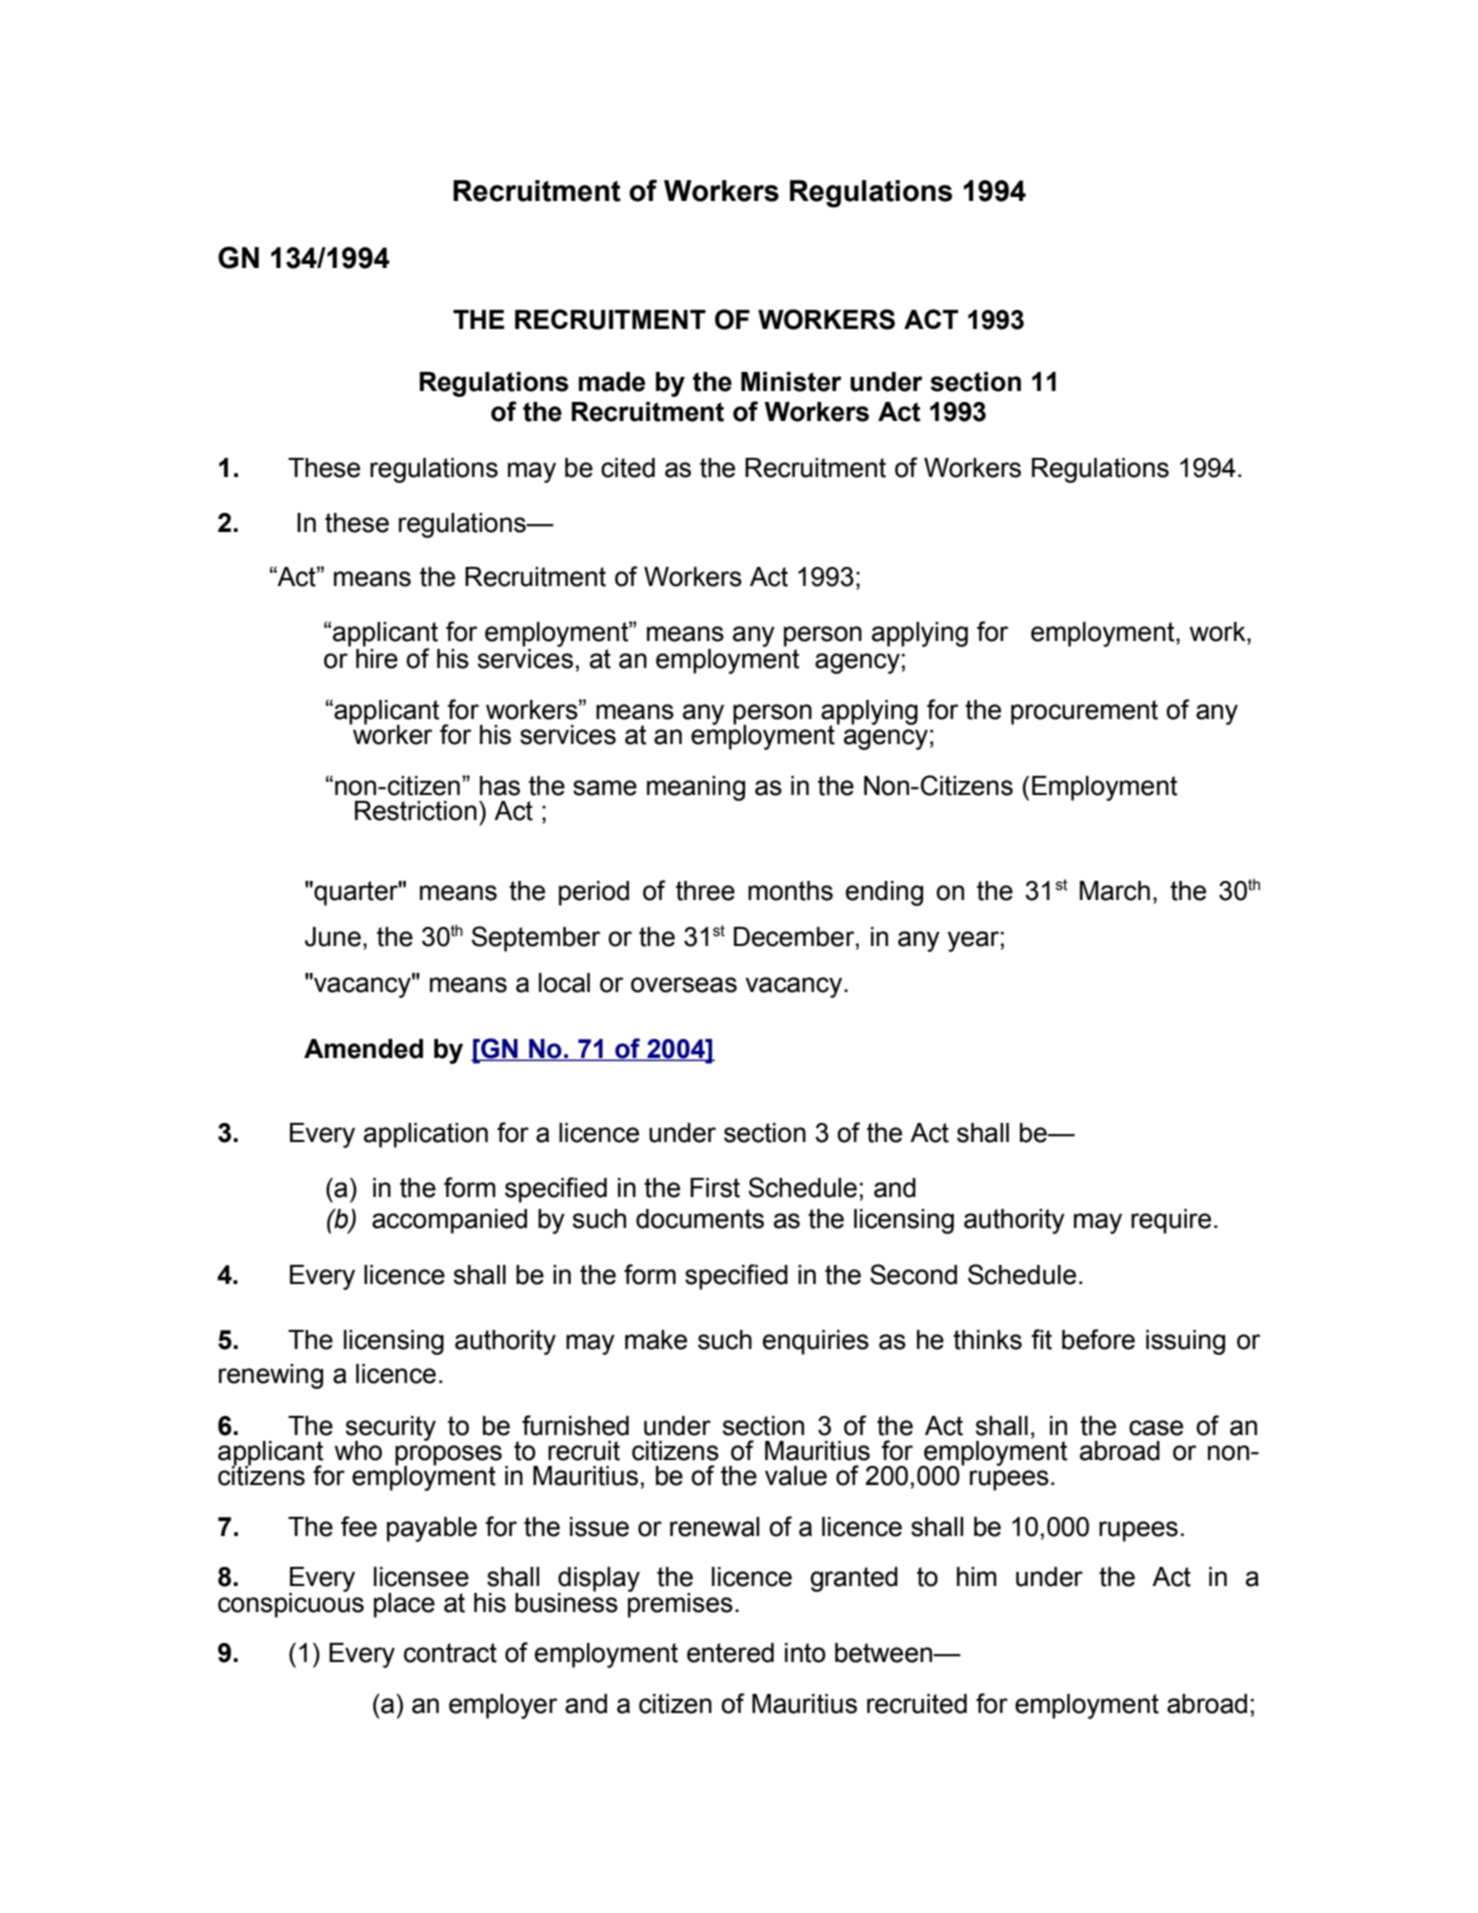 This screenshot has width=1478, height=1913. Describe the element at coordinates (730, 1653) in the screenshot. I see `entered` at that location.
